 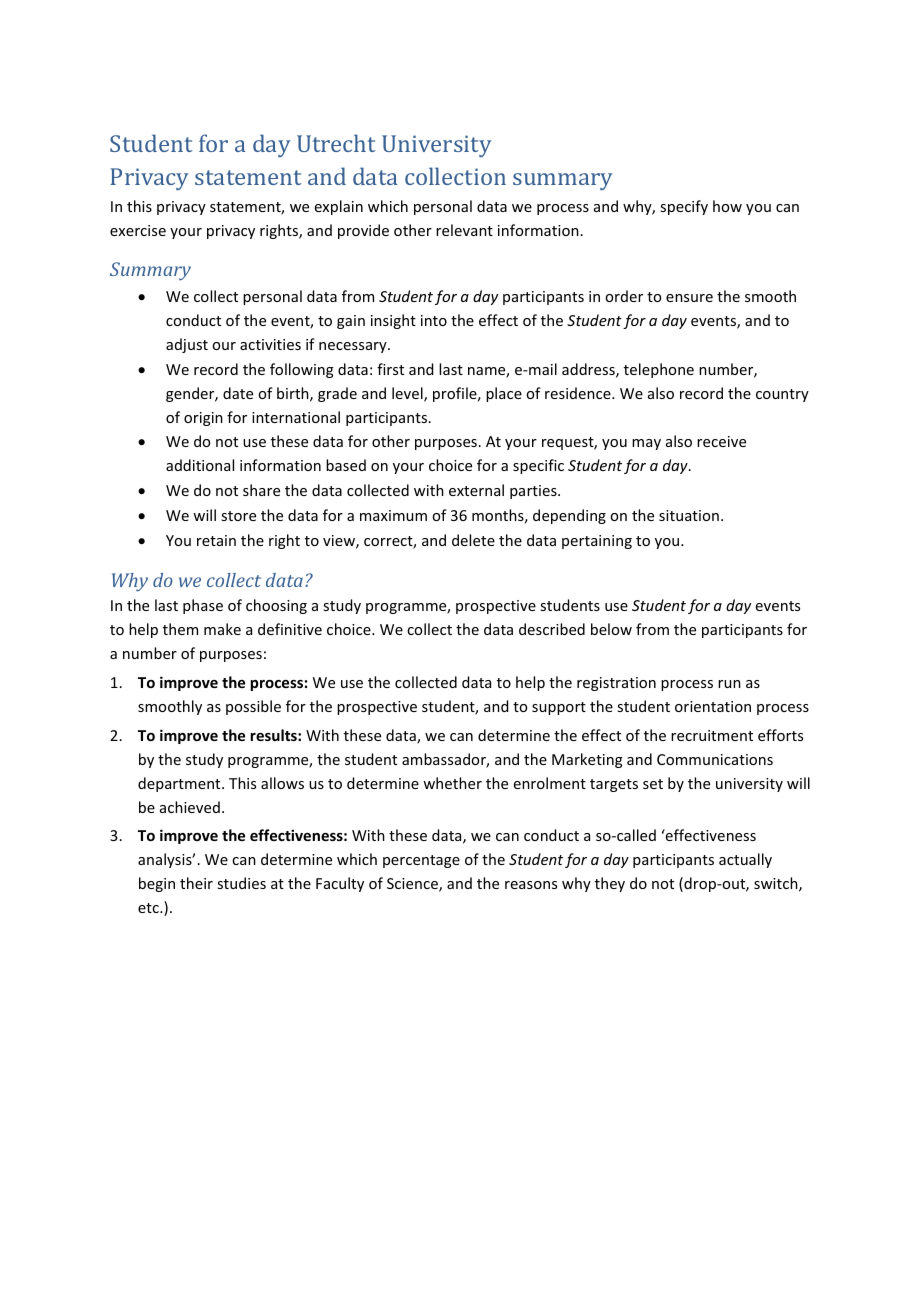 What do you see at coordinates (689, 515) in the screenshot?
I see `situation` at bounding box center [689, 515].
